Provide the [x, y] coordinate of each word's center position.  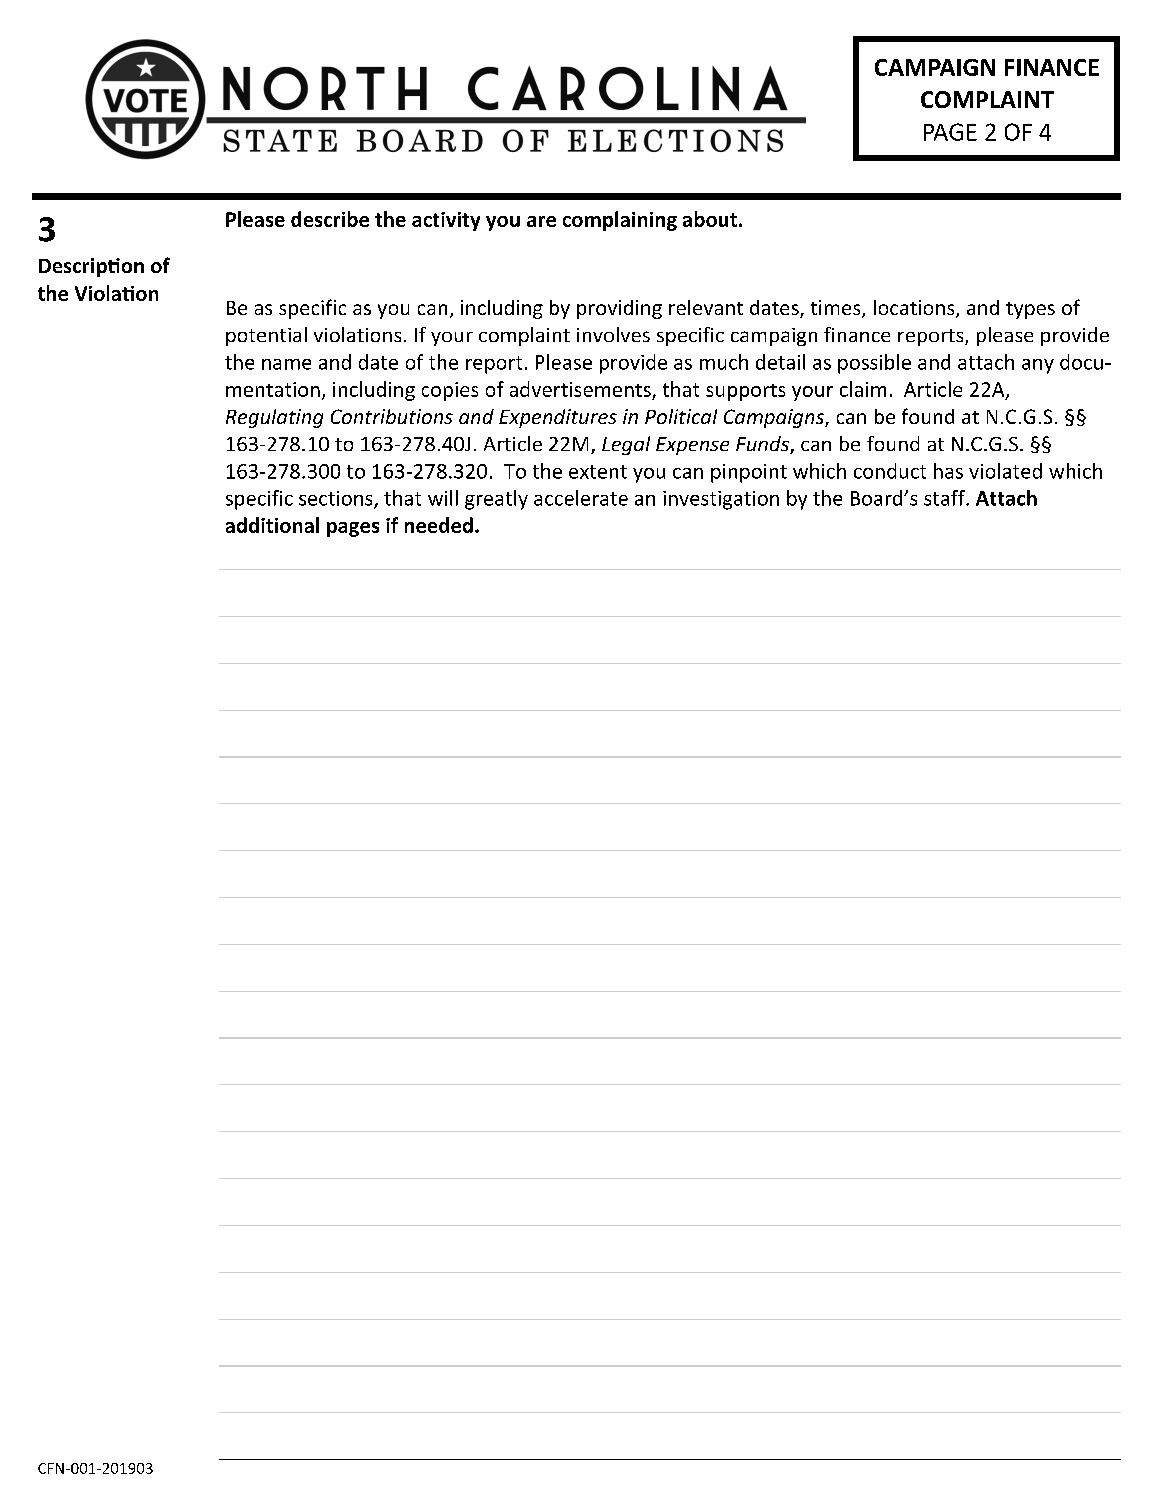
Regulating [274, 418]
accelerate [581, 498]
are [541, 221]
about [711, 219]
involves [613, 334]
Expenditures [558, 418]
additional [272, 525]
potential [266, 336]
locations [915, 309]
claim [863, 389]
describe [330, 219]
